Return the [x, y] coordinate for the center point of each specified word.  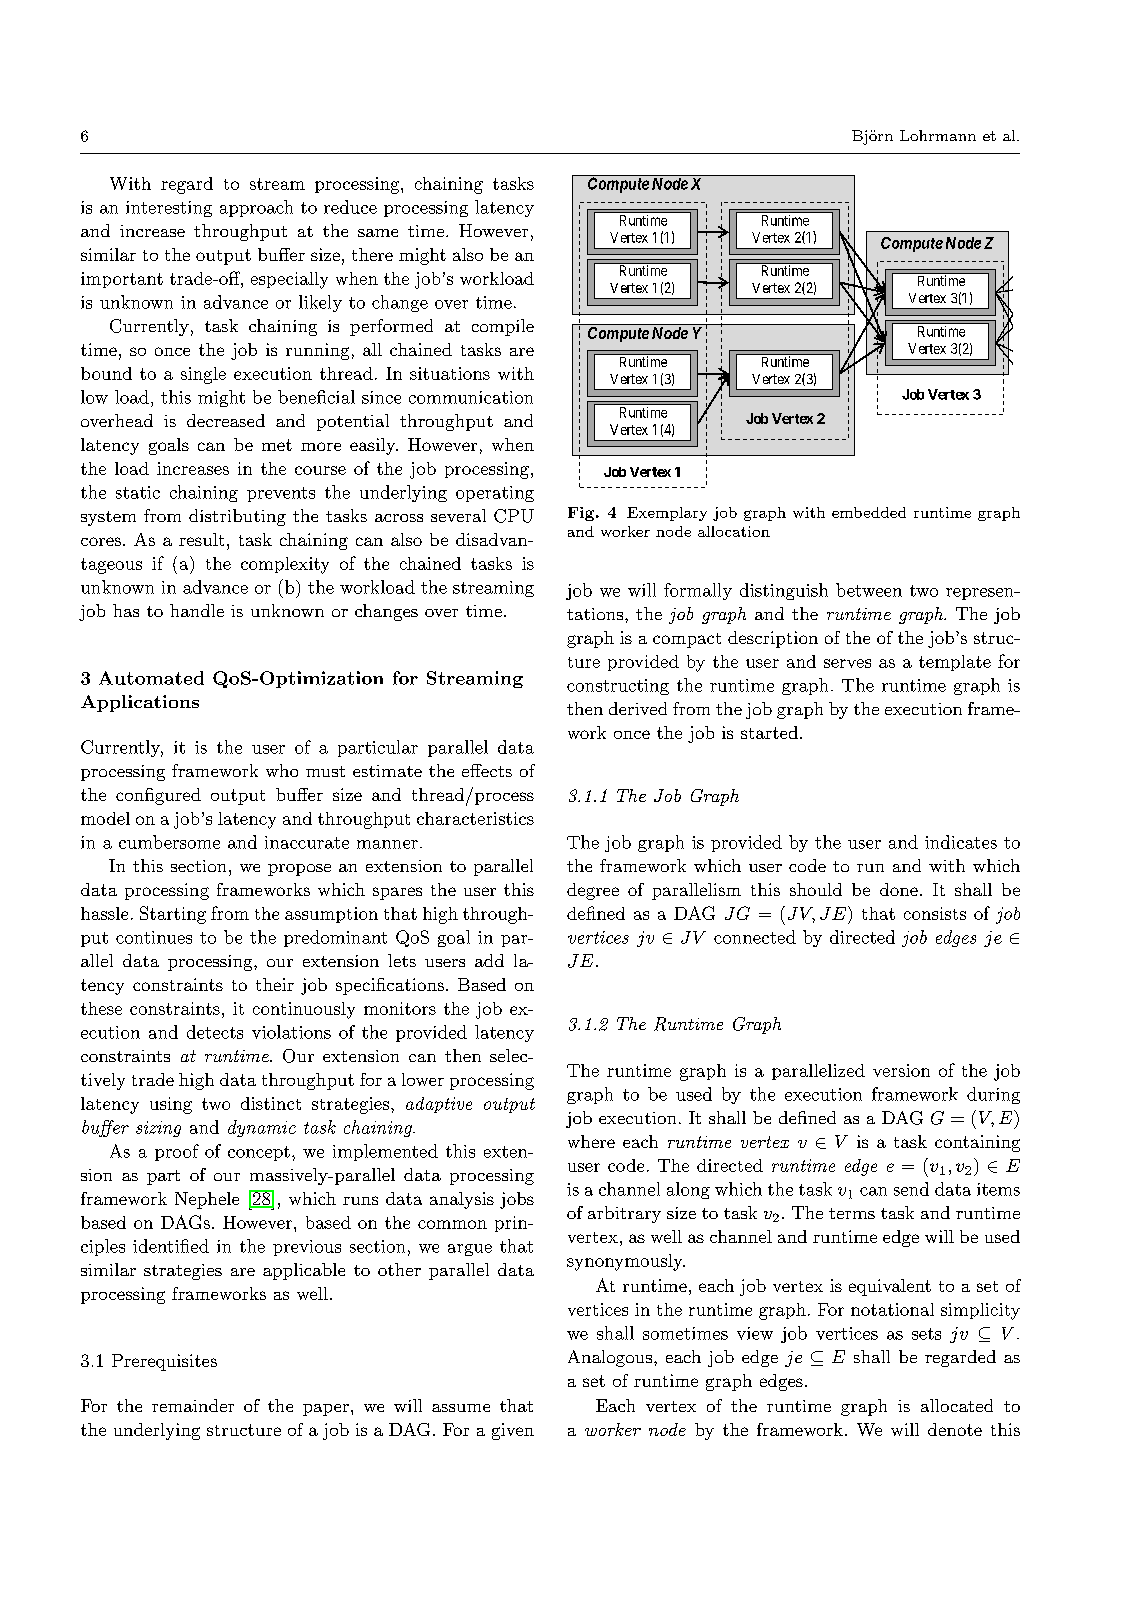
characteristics [475, 818]
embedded [869, 512]
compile [503, 327]
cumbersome [169, 842]
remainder [193, 1405]
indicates [961, 842]
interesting [169, 209]
